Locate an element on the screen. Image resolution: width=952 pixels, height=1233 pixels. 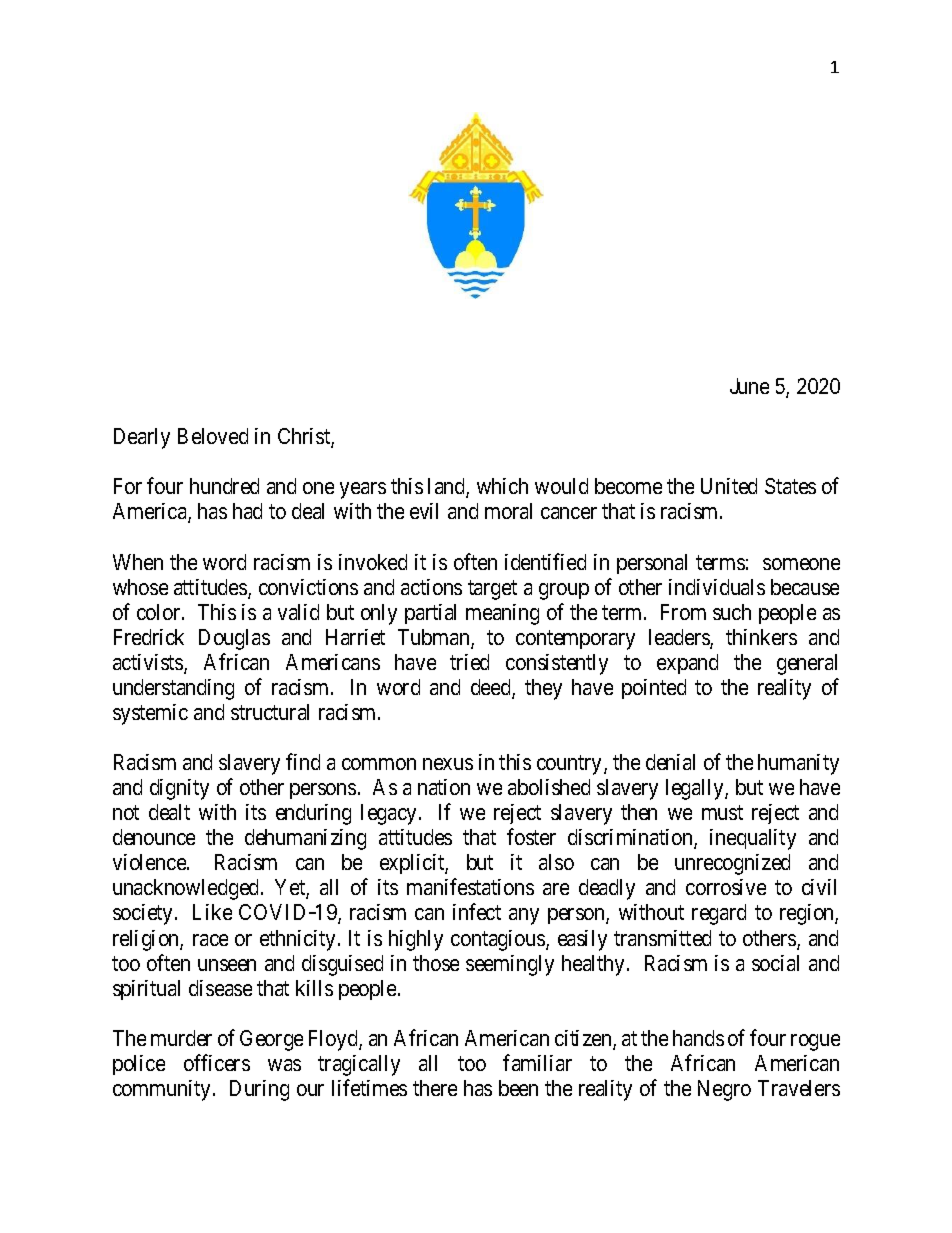
meaning is located at coordinates (502, 614).
